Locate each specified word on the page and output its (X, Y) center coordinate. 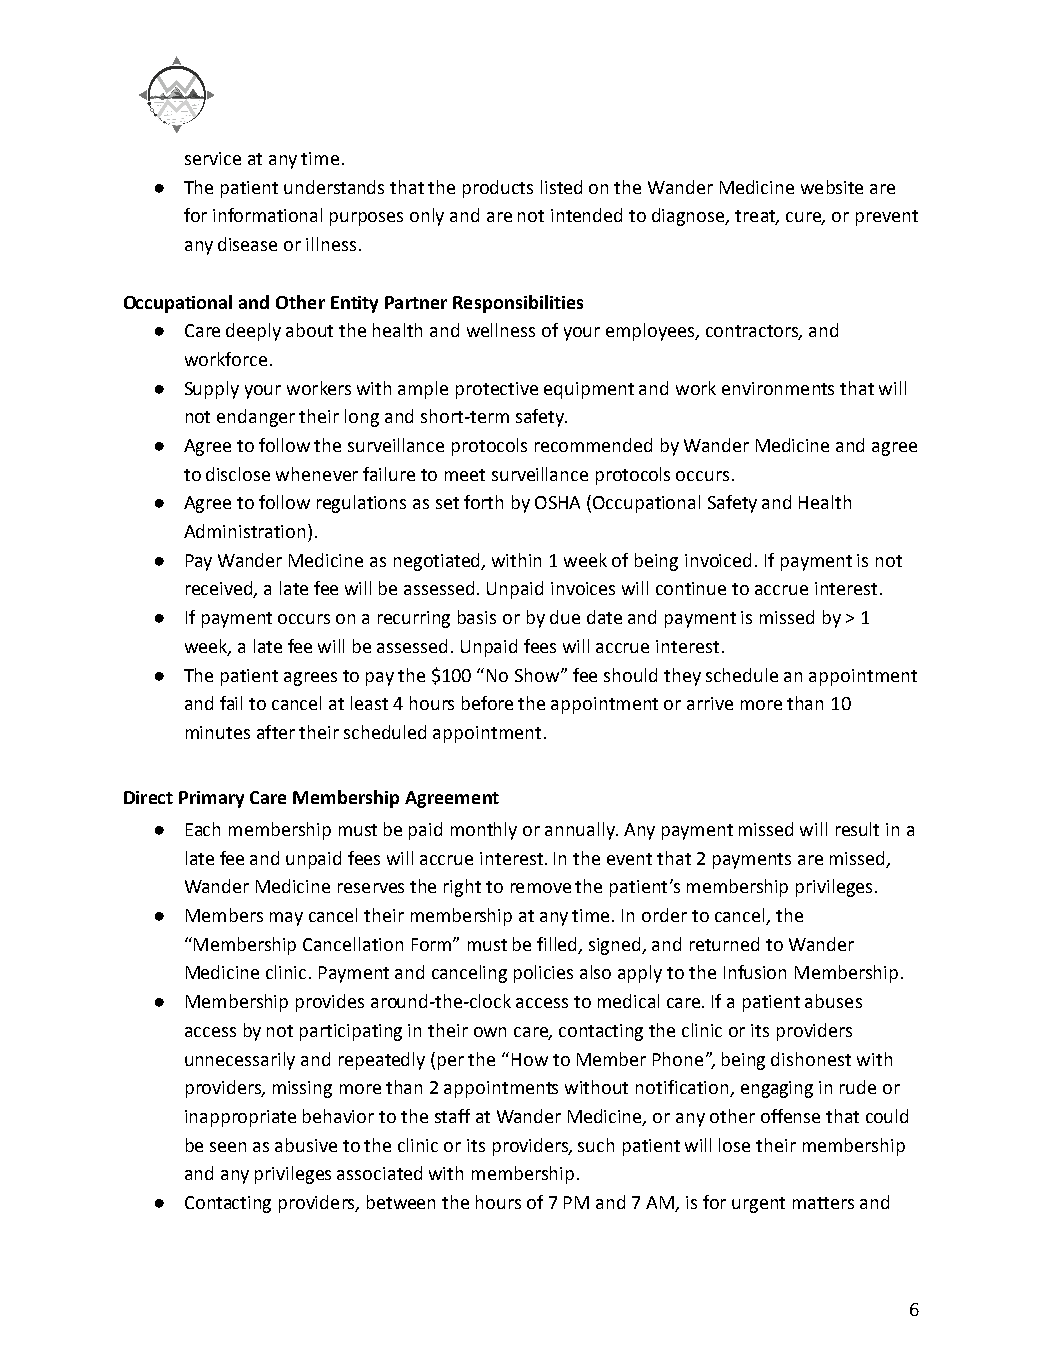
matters (823, 1203)
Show (538, 675)
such (596, 1145)
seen (228, 1147)
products (498, 189)
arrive (710, 703)
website (832, 187)
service (213, 158)
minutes (218, 732)
